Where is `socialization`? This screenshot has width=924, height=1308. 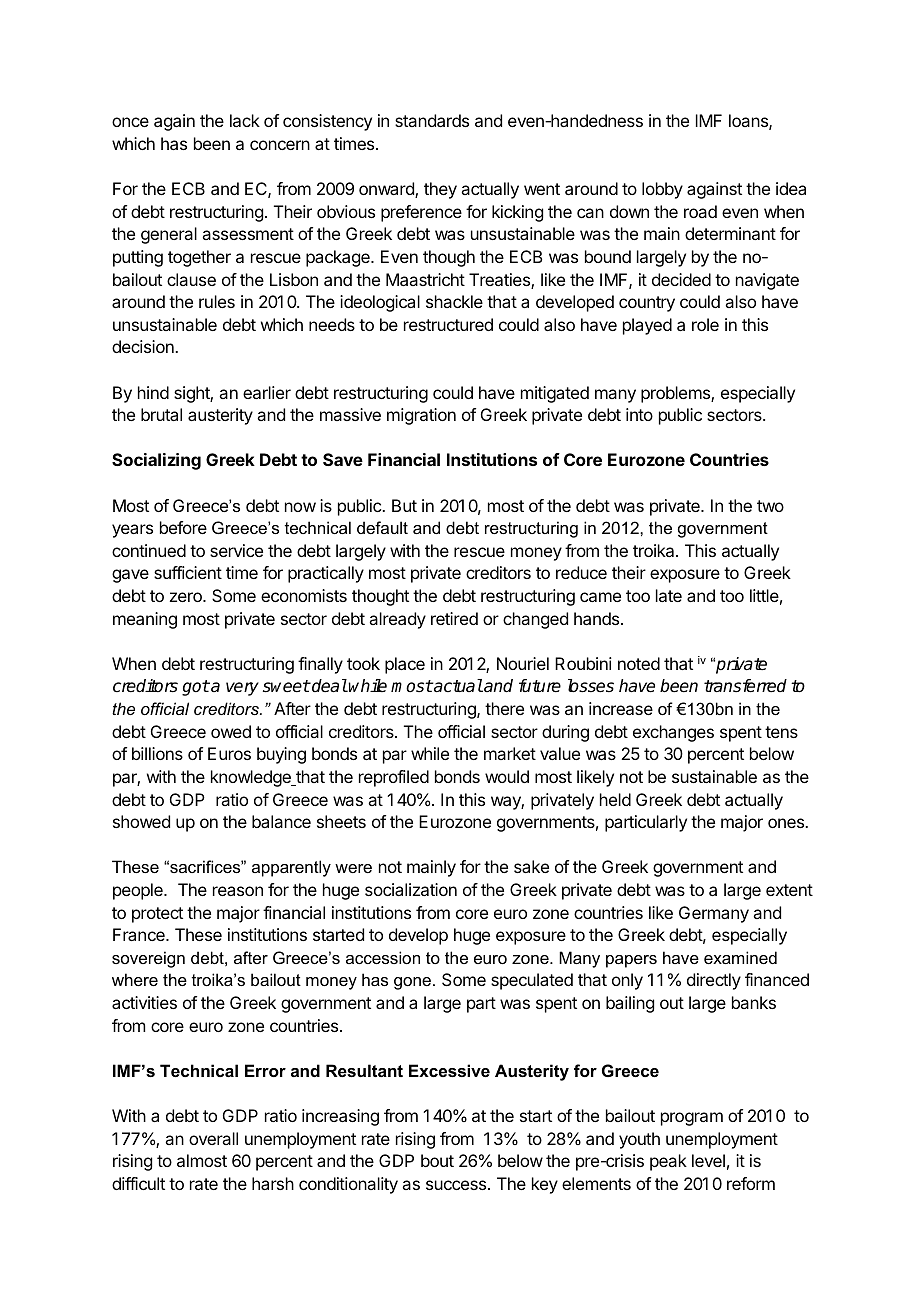
socialization is located at coordinates (411, 889).
